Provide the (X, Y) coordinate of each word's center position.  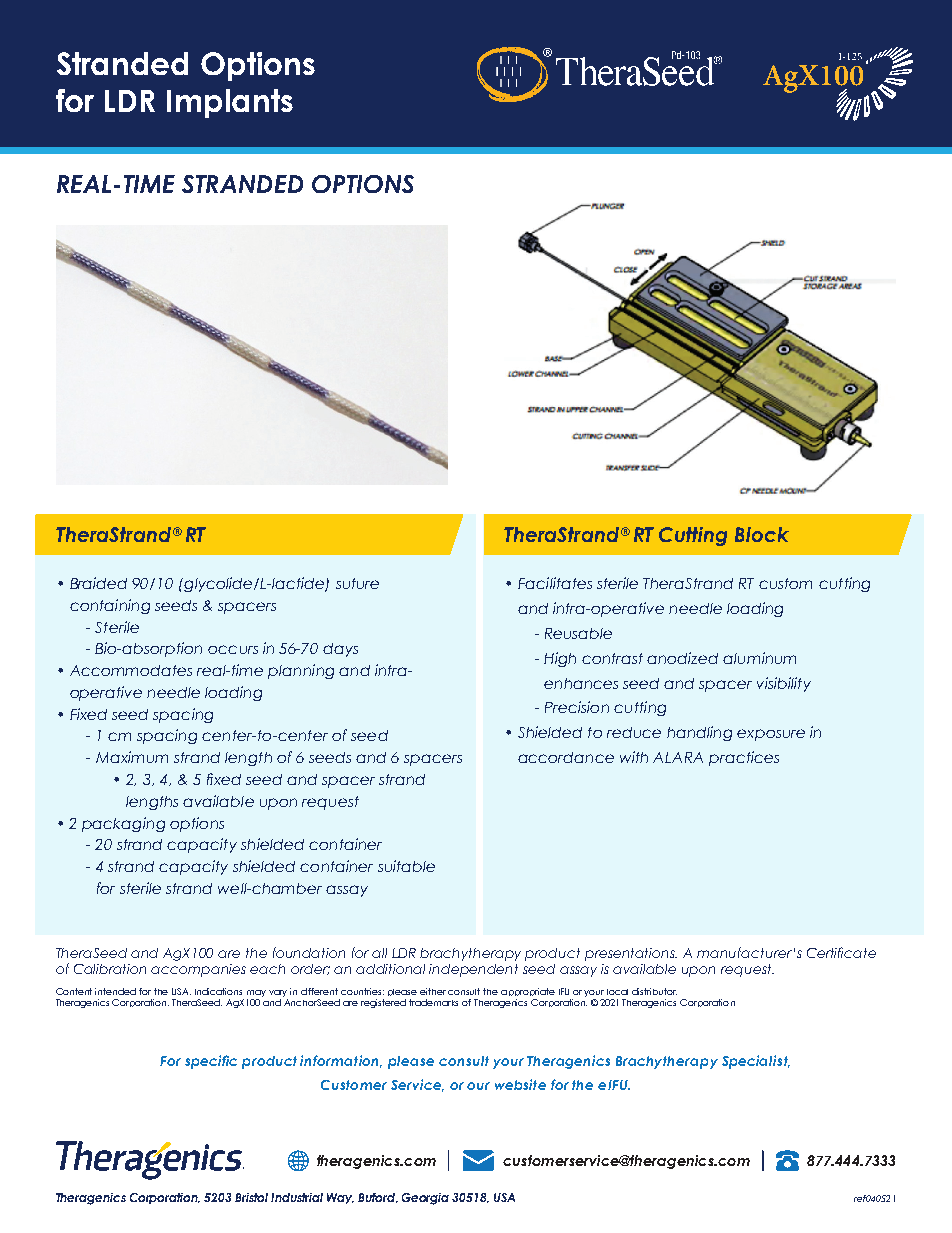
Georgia (425, 1199)
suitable (406, 866)
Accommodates (131, 670)
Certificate (841, 952)
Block (762, 534)
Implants (230, 103)
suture (357, 583)
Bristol (251, 1197)
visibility (784, 684)
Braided (98, 583)
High (560, 659)
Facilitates (555, 583)
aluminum (759, 658)
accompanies (198, 970)
